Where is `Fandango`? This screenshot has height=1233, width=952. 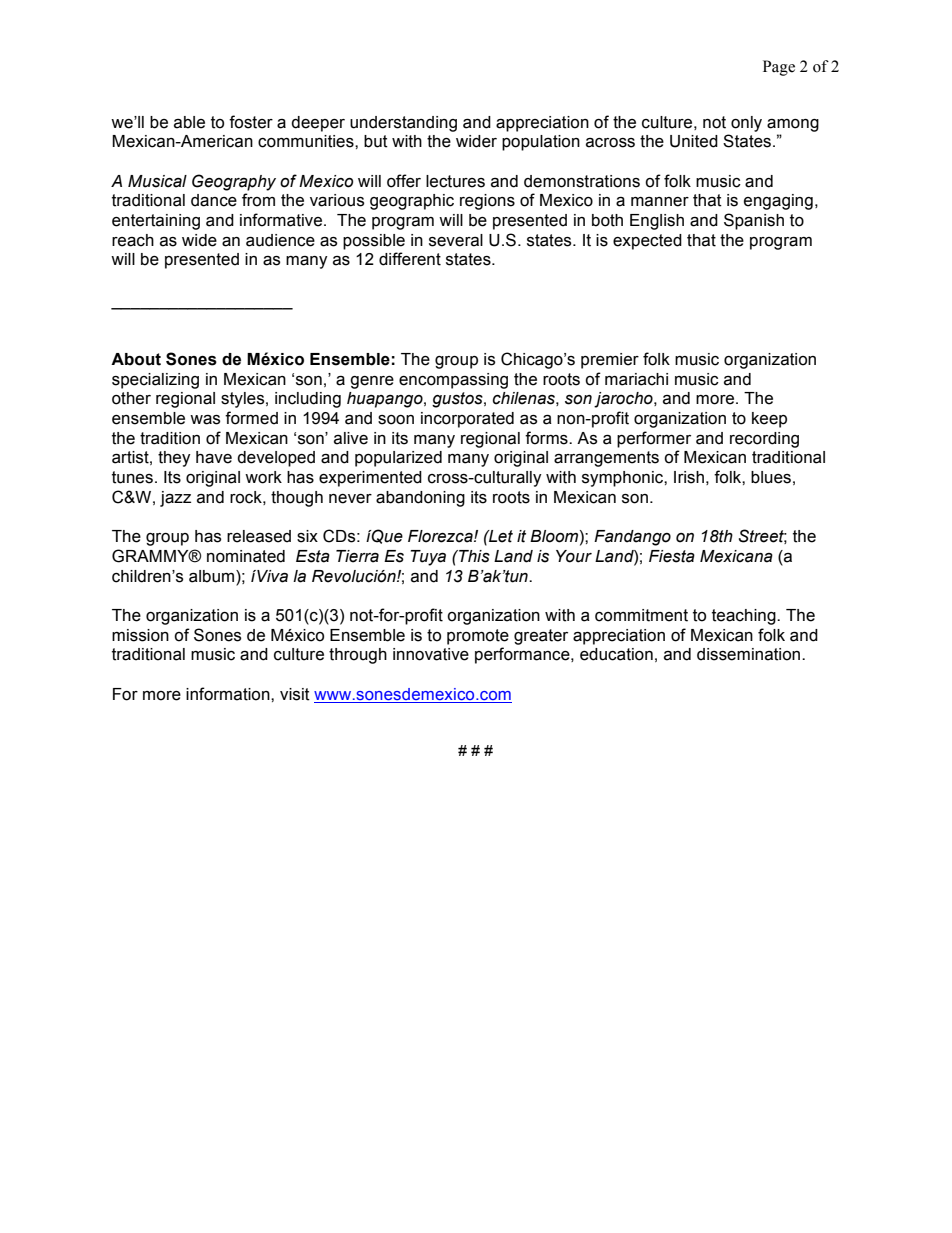
Fandango is located at coordinates (632, 538).
